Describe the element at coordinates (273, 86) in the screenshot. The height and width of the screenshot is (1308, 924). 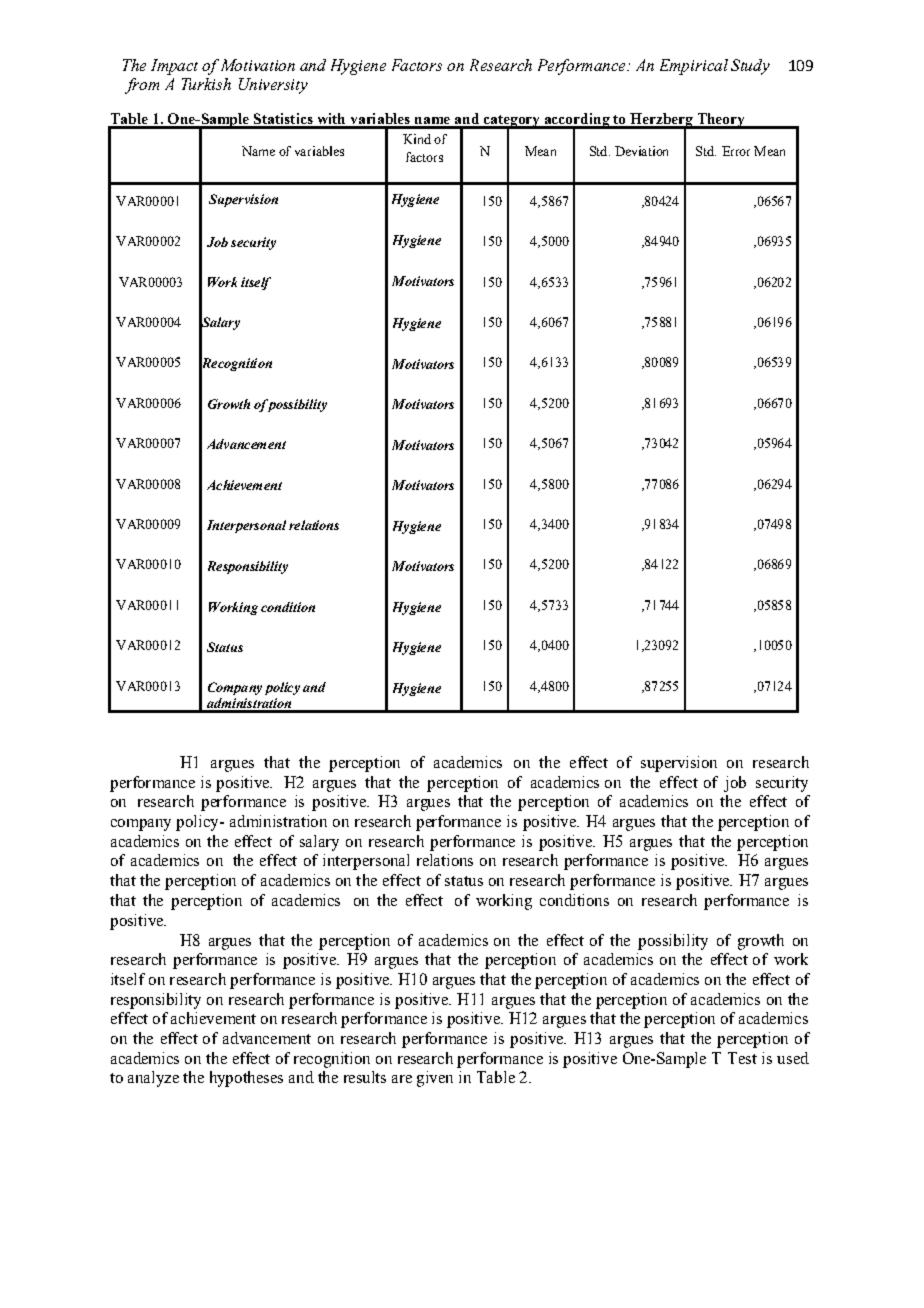
I see `University` at that location.
